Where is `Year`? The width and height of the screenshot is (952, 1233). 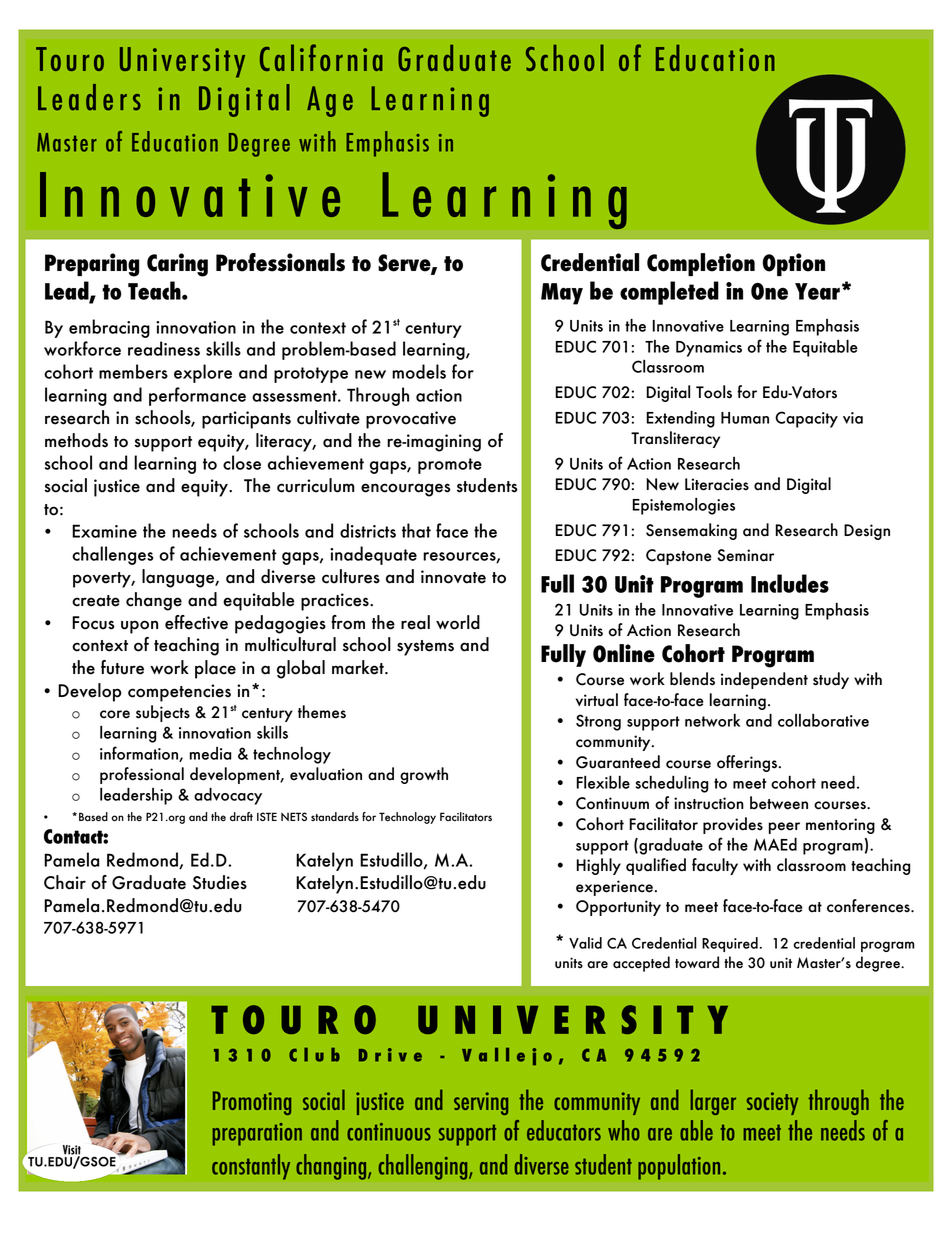
Year is located at coordinates (817, 291).
